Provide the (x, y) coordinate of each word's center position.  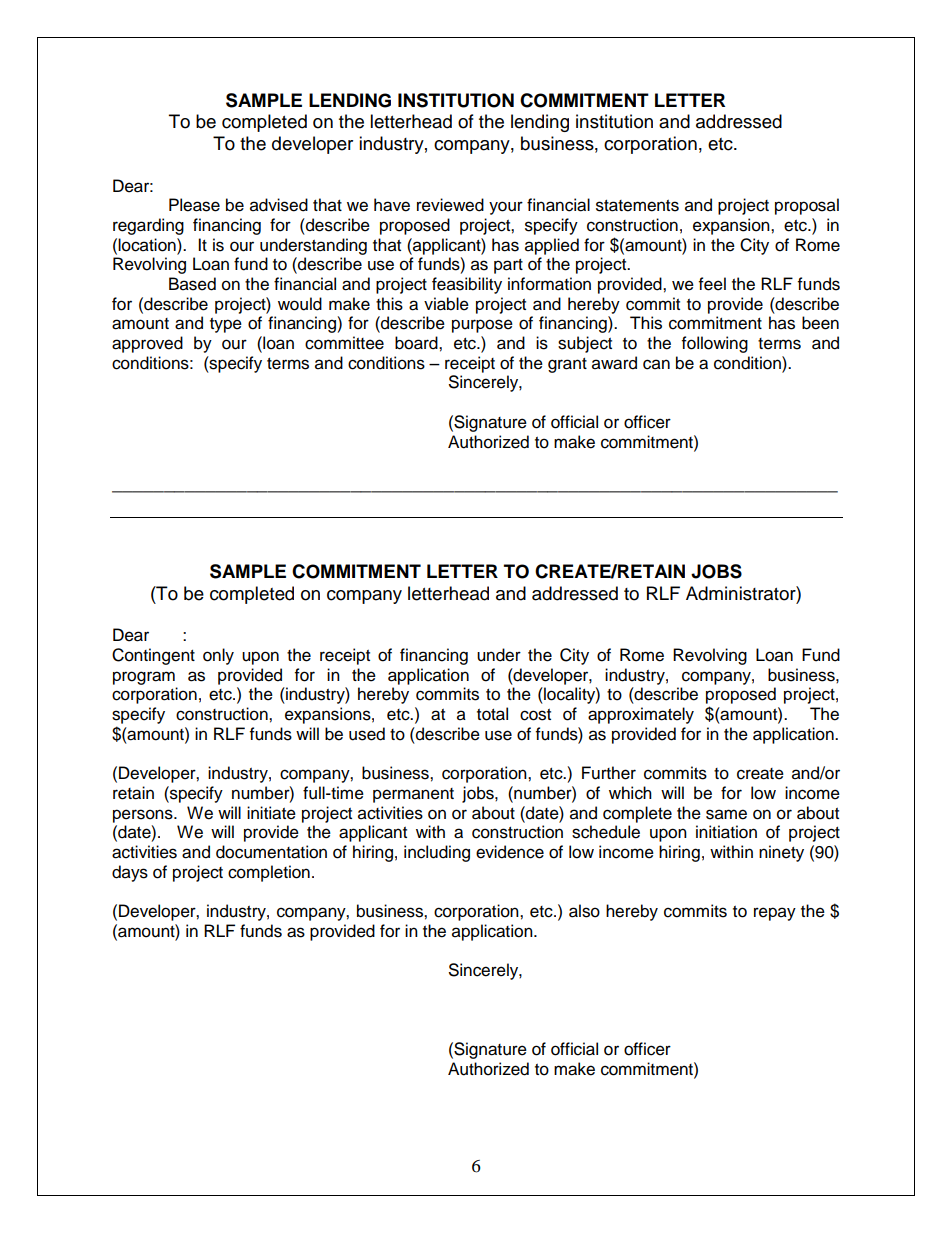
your (506, 208)
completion (269, 873)
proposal (807, 206)
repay (775, 914)
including (437, 853)
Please (194, 205)
